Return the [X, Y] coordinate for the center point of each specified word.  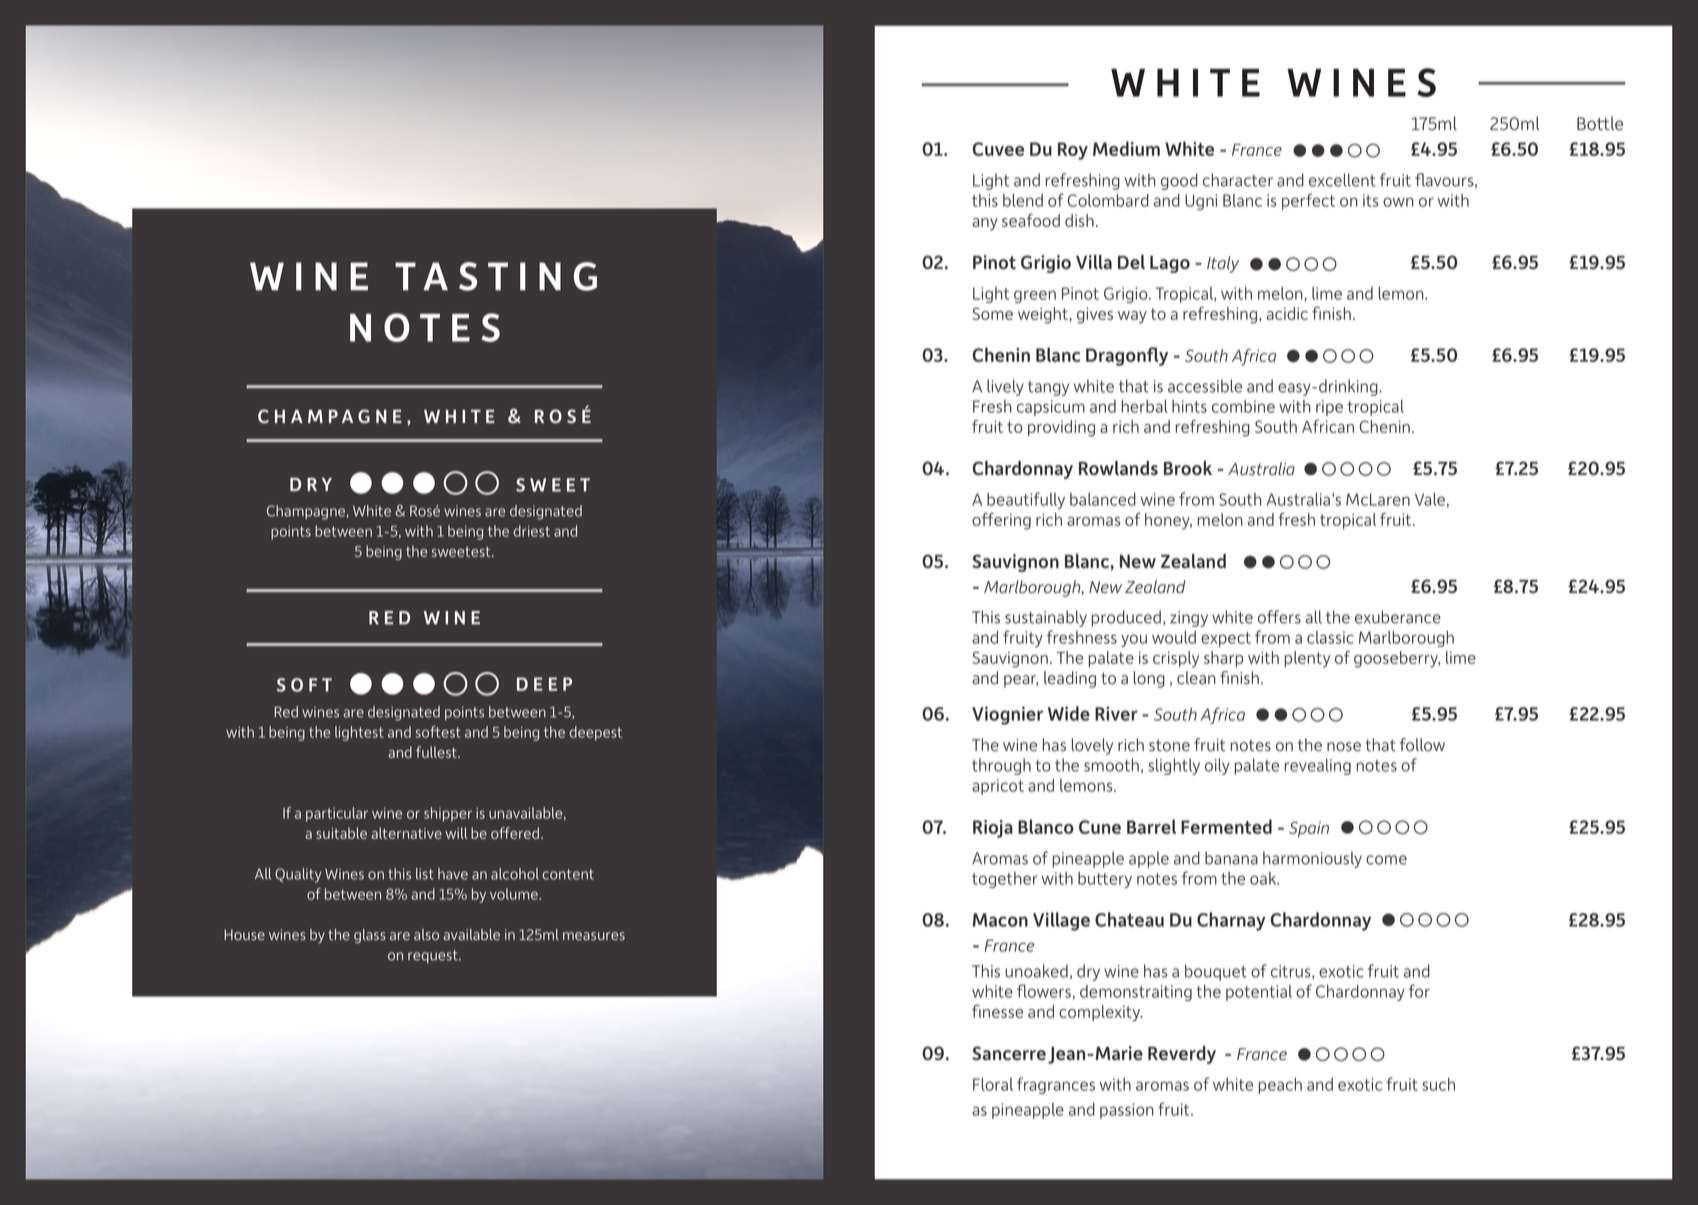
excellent [1342, 180]
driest [531, 531]
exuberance [1398, 617]
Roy [1073, 151]
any [985, 224]
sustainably [1046, 618]
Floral [993, 1084]
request [434, 957]
